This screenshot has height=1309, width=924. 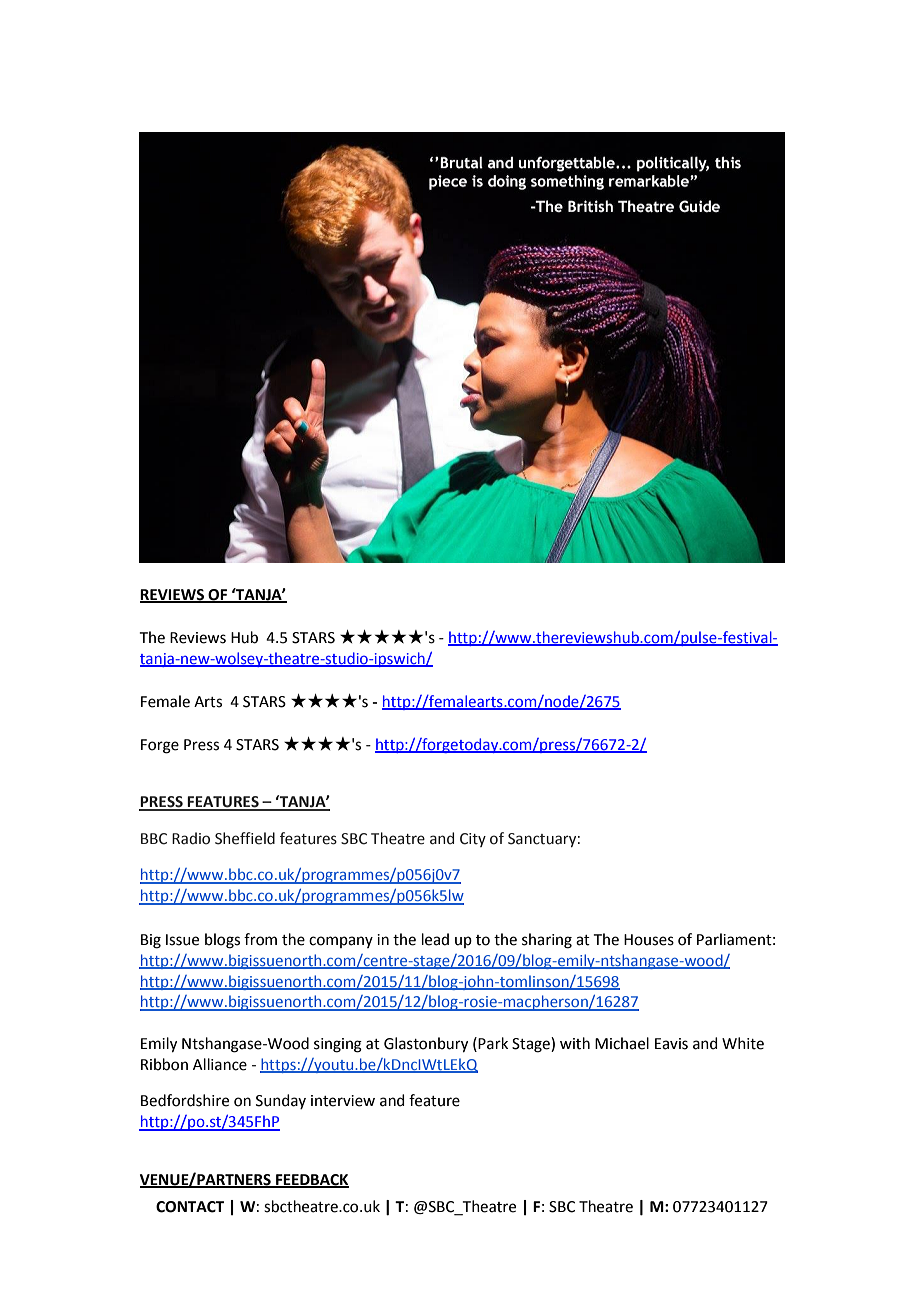 I want to click on City, so click(x=473, y=840).
